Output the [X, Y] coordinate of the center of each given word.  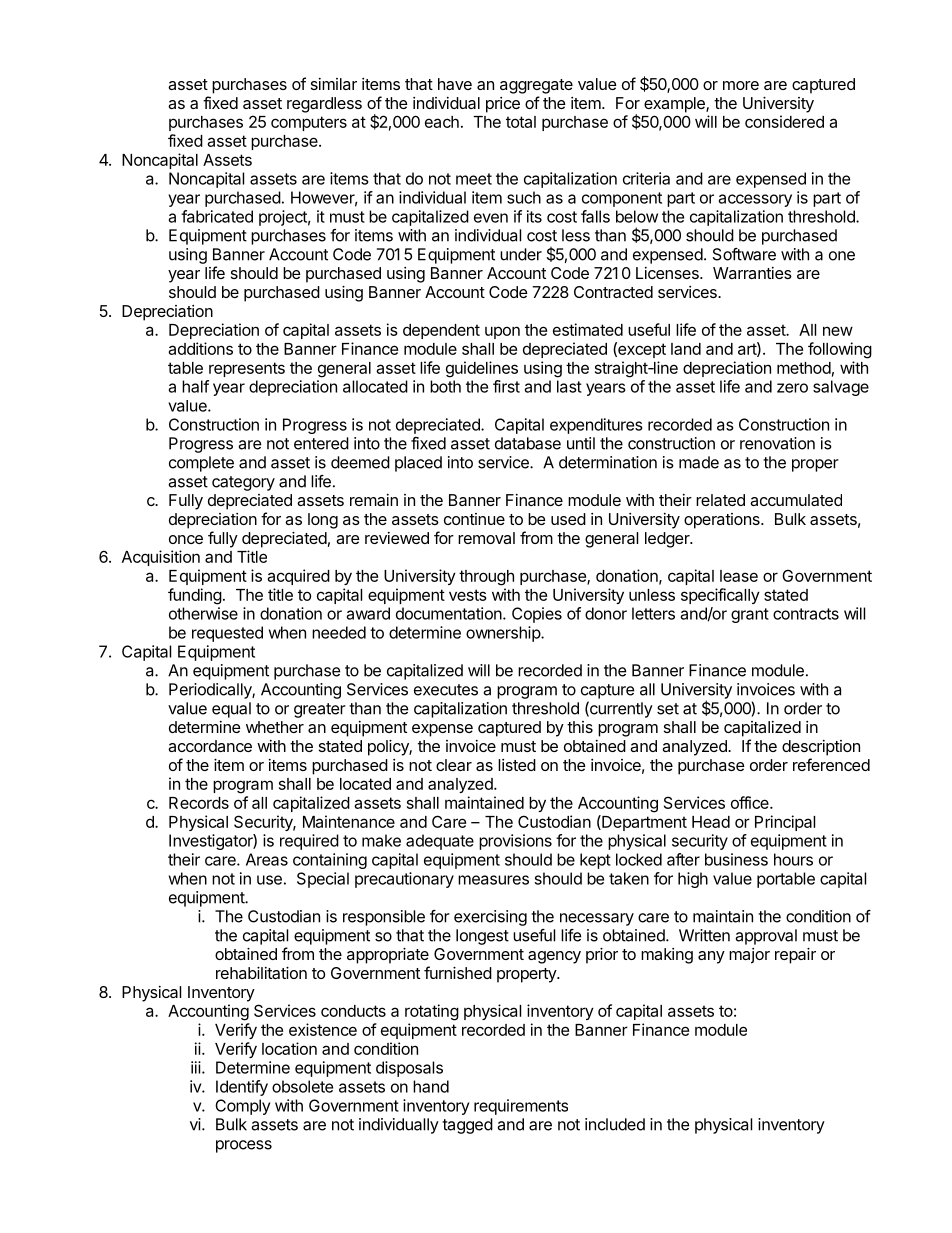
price [503, 105]
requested [227, 634]
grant [750, 615]
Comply [242, 1107]
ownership [504, 634]
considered [784, 121]
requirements [521, 1107]
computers [309, 123]
